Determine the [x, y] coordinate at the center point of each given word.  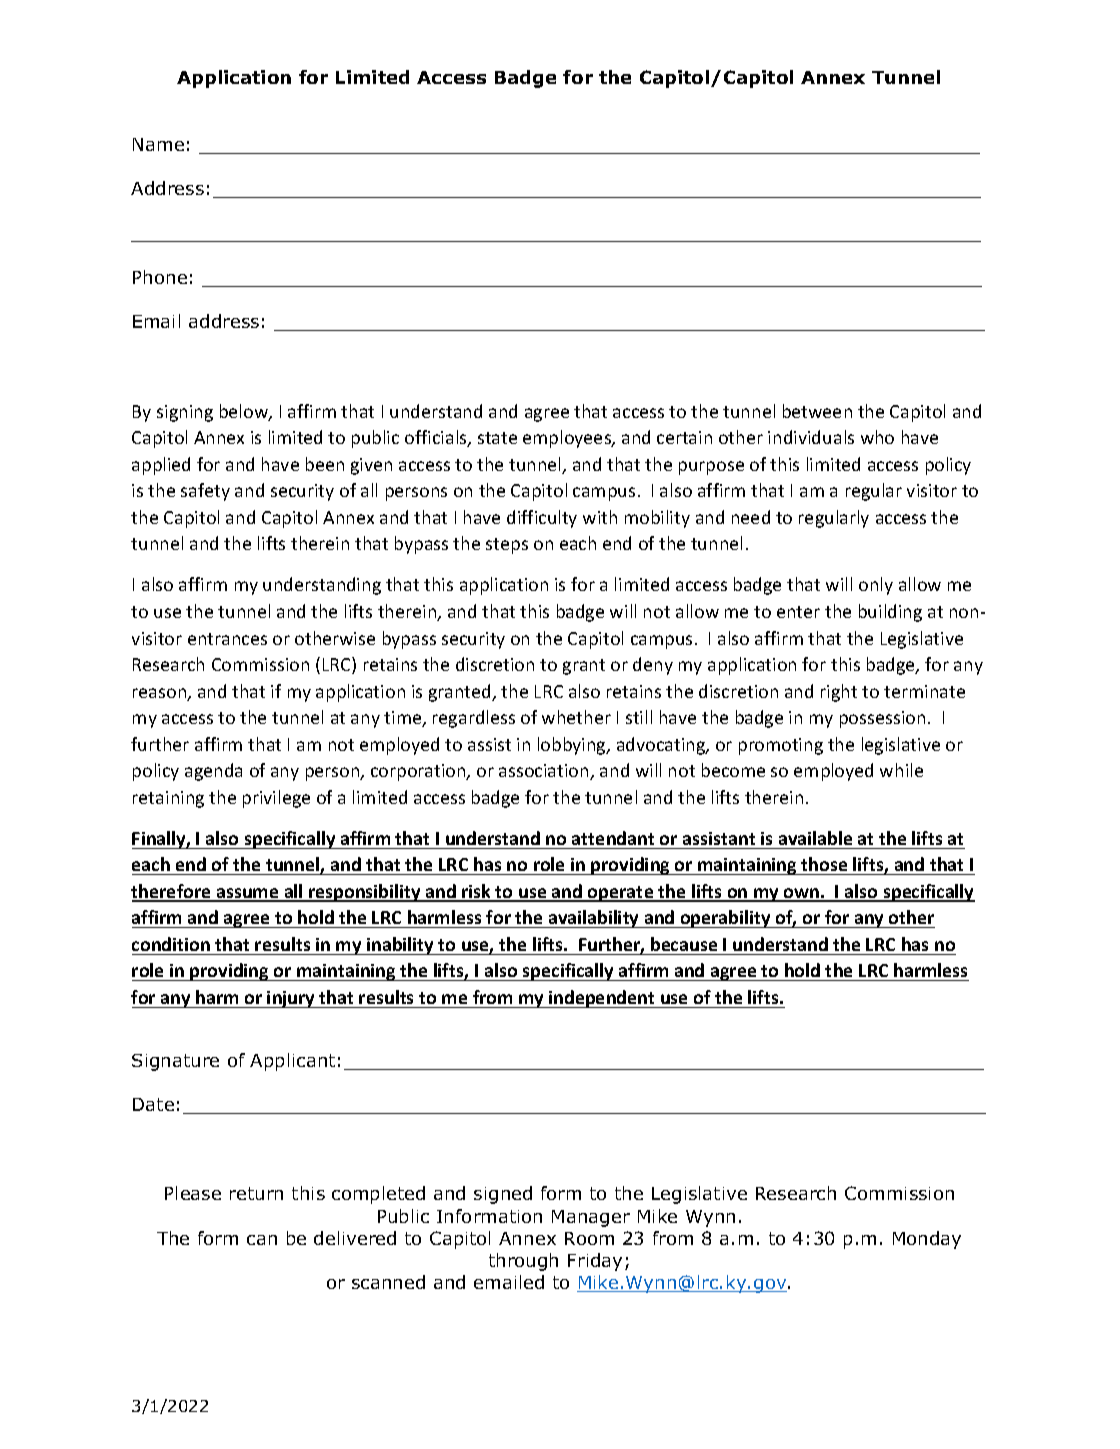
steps [507, 546]
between [817, 411]
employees [568, 439]
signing [185, 413]
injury [291, 999]
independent [602, 999]
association [545, 772]
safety [205, 492]
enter [798, 612]
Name [158, 144]
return [256, 1193]
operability [725, 919]
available [815, 838]
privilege [276, 799]
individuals [811, 437]
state [497, 438]
